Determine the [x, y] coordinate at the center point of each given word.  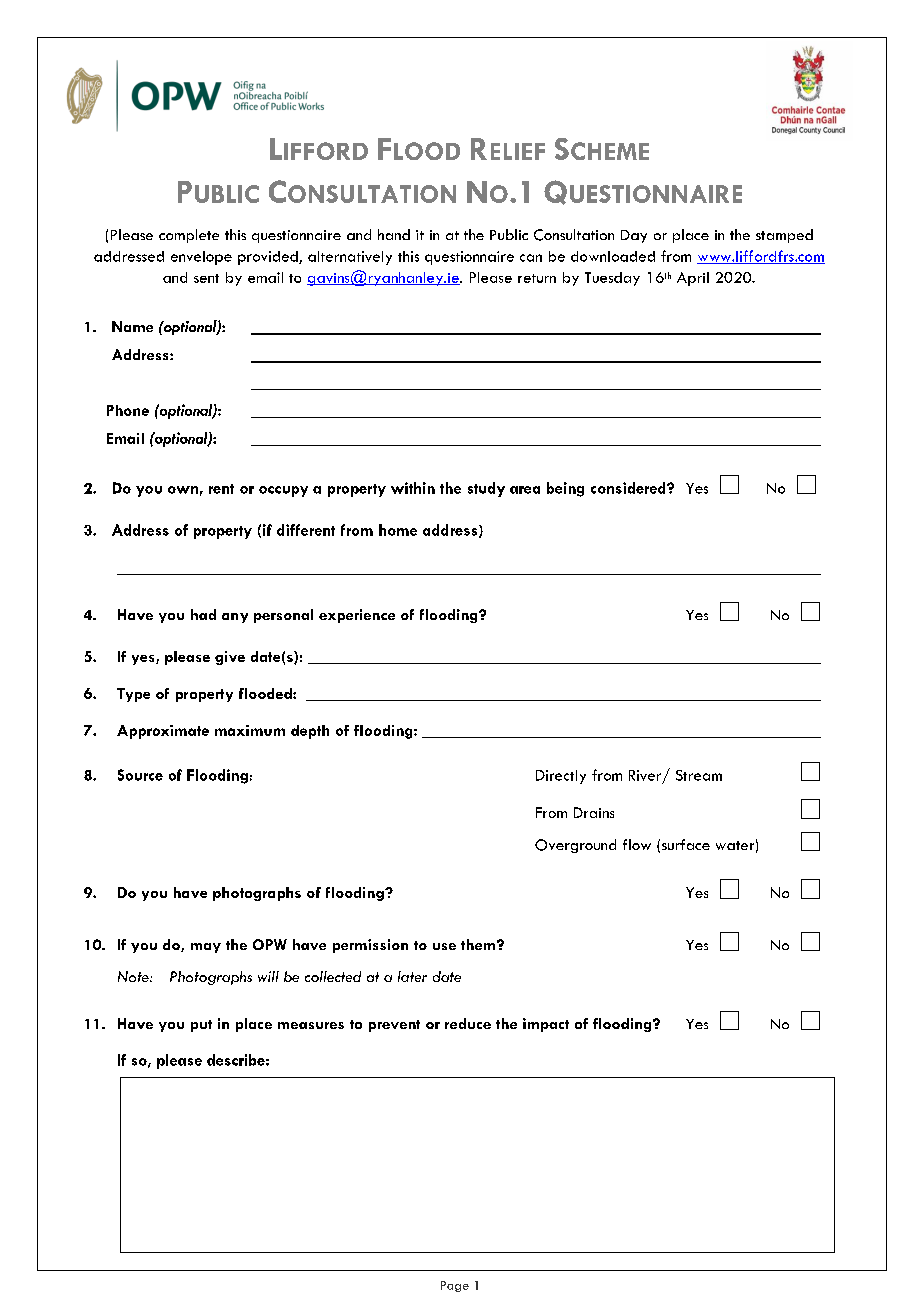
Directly [561, 777]
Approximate [163, 732]
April [693, 279]
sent [206, 278]
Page [455, 1286]
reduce [468, 1023]
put [201, 1026]
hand [394, 234]
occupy [283, 491]
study [486, 489]
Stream [699, 775]
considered [629, 488]
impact [546, 1025]
